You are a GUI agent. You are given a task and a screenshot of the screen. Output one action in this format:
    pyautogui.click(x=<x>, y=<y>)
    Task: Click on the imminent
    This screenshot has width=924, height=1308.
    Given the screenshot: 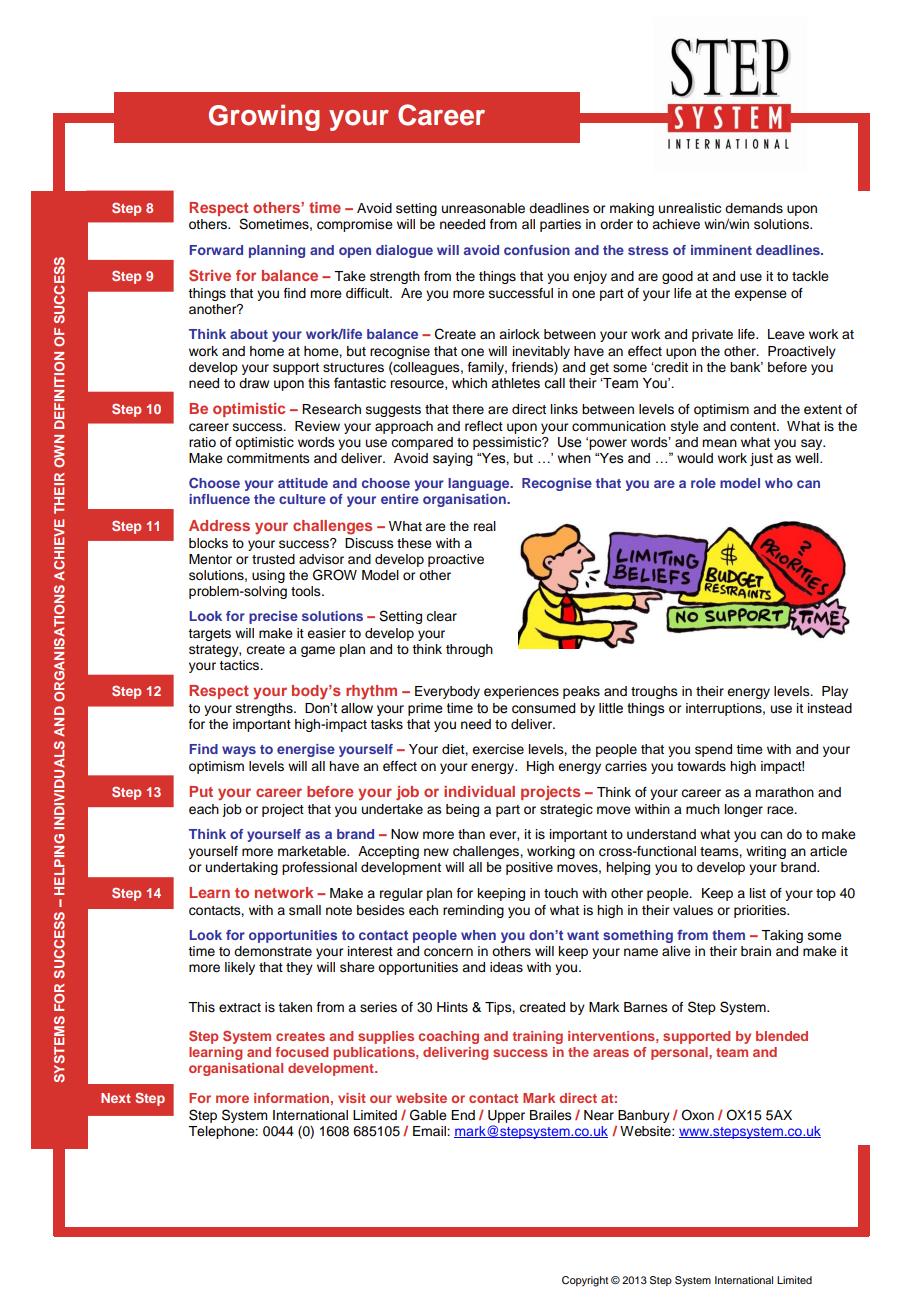 What is the action you would take?
    pyautogui.click(x=721, y=250)
